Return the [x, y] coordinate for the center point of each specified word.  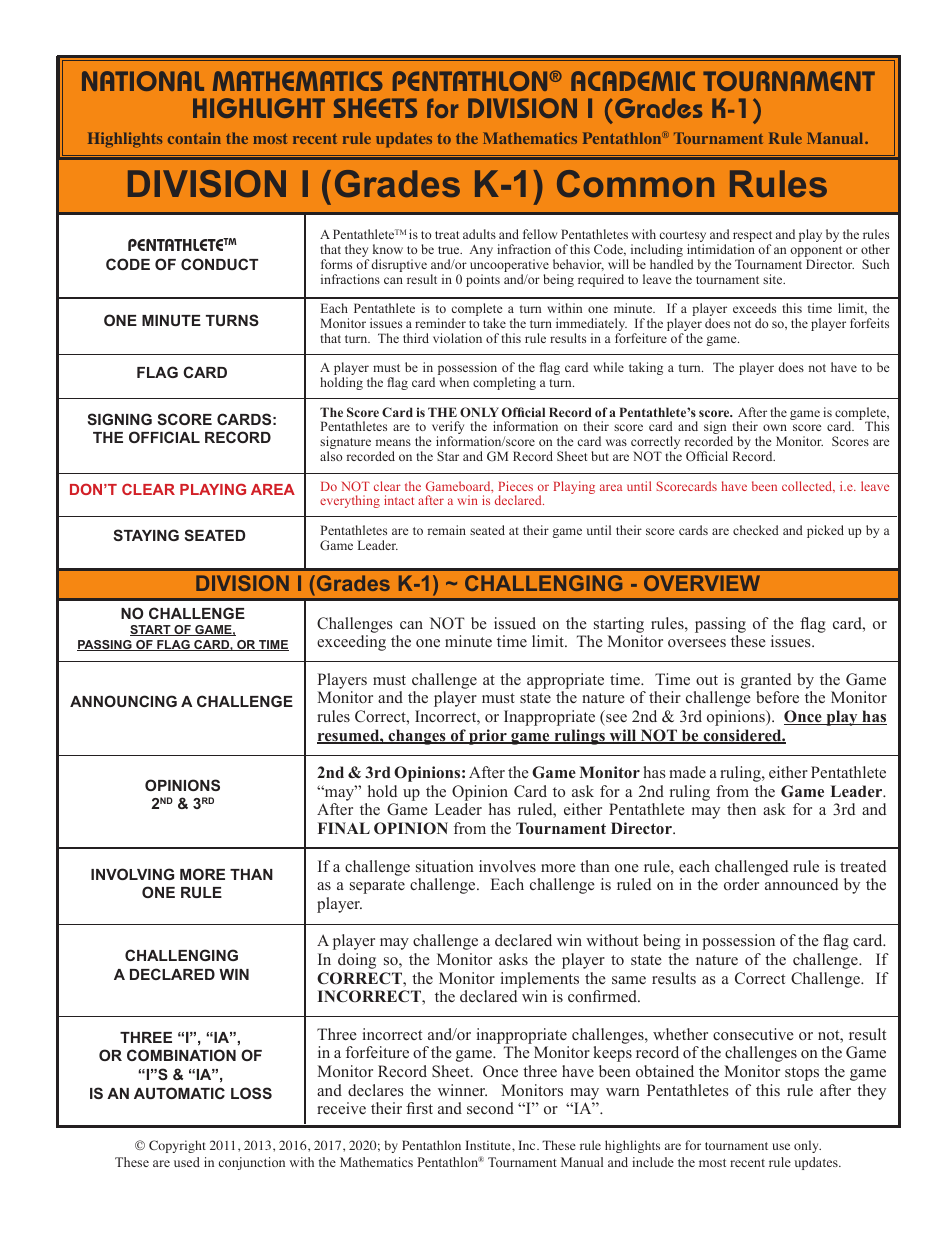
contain [194, 138]
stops [802, 1074]
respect [752, 238]
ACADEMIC [633, 81]
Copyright [177, 1146]
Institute [489, 1145]
